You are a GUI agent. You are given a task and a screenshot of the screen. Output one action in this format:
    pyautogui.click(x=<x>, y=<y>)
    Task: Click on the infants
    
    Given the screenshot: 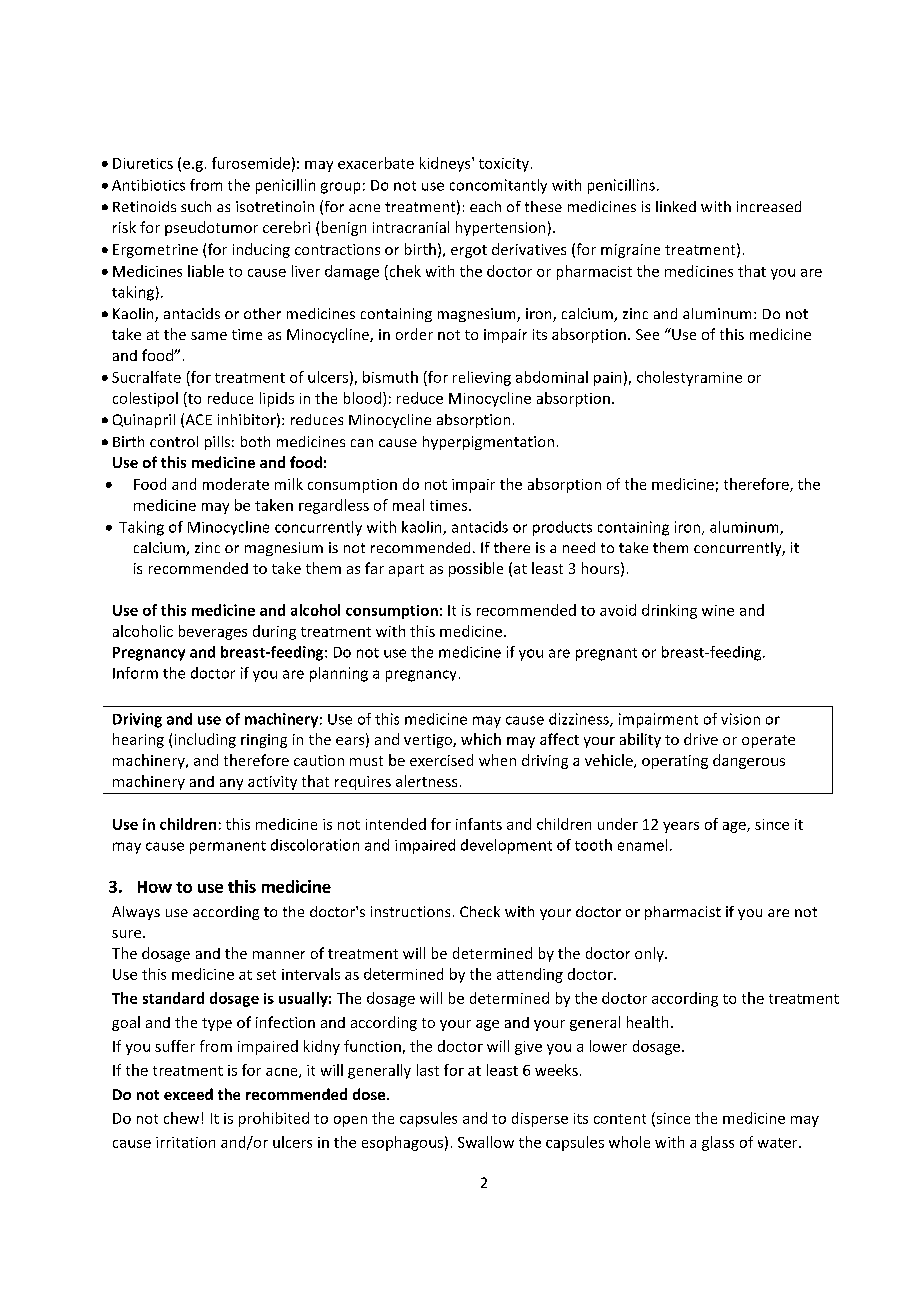 What is the action you would take?
    pyautogui.click(x=479, y=824)
